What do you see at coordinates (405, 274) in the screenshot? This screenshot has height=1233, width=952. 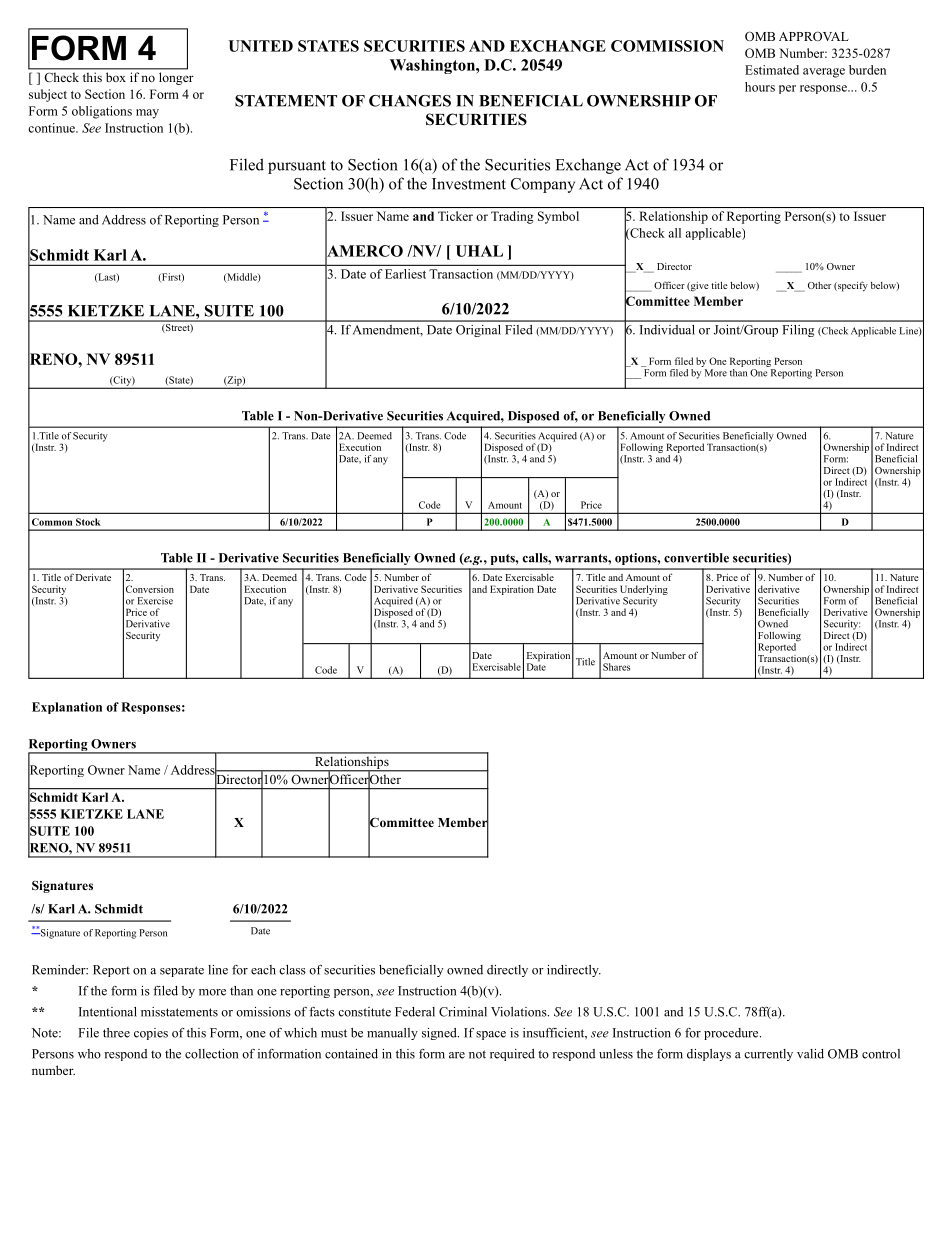 I see `Earliest` at bounding box center [405, 274].
